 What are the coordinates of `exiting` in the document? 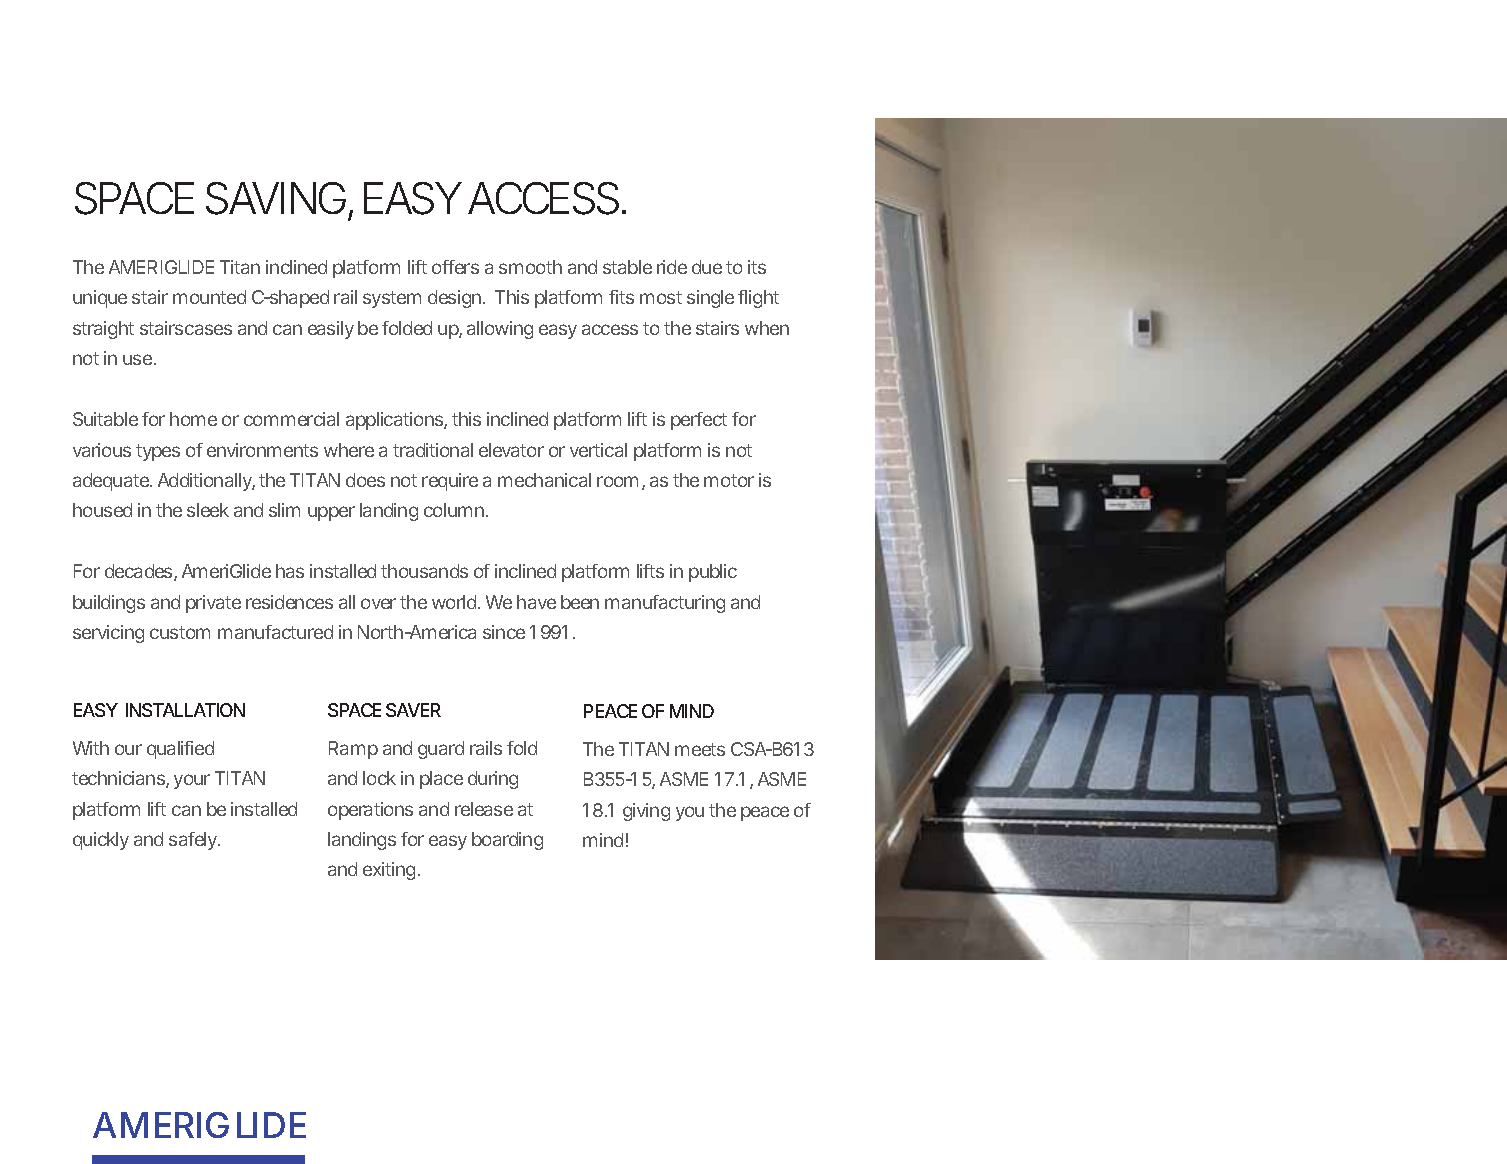 It's located at (389, 871).
